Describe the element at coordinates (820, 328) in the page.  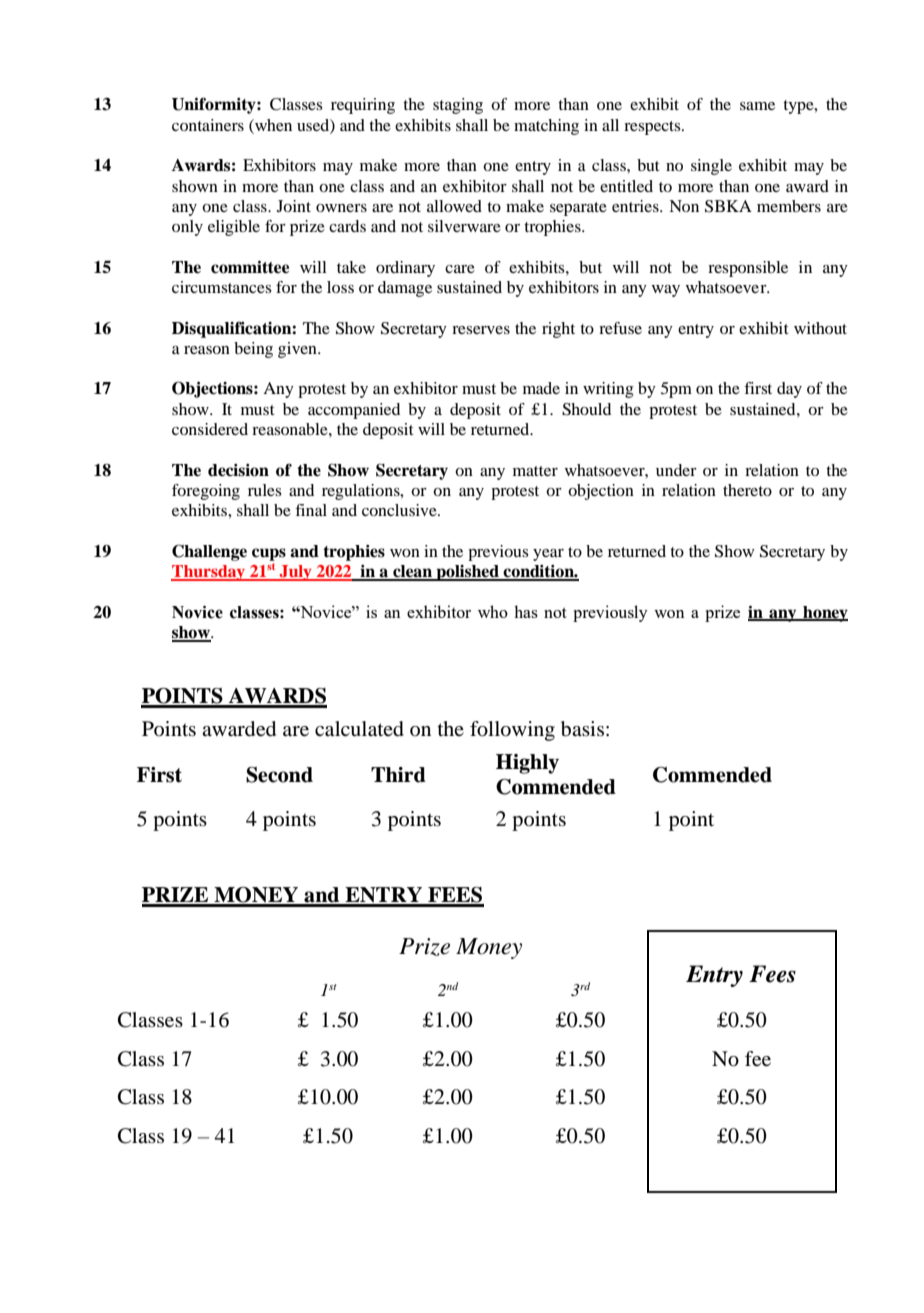
I see `without` at that location.
